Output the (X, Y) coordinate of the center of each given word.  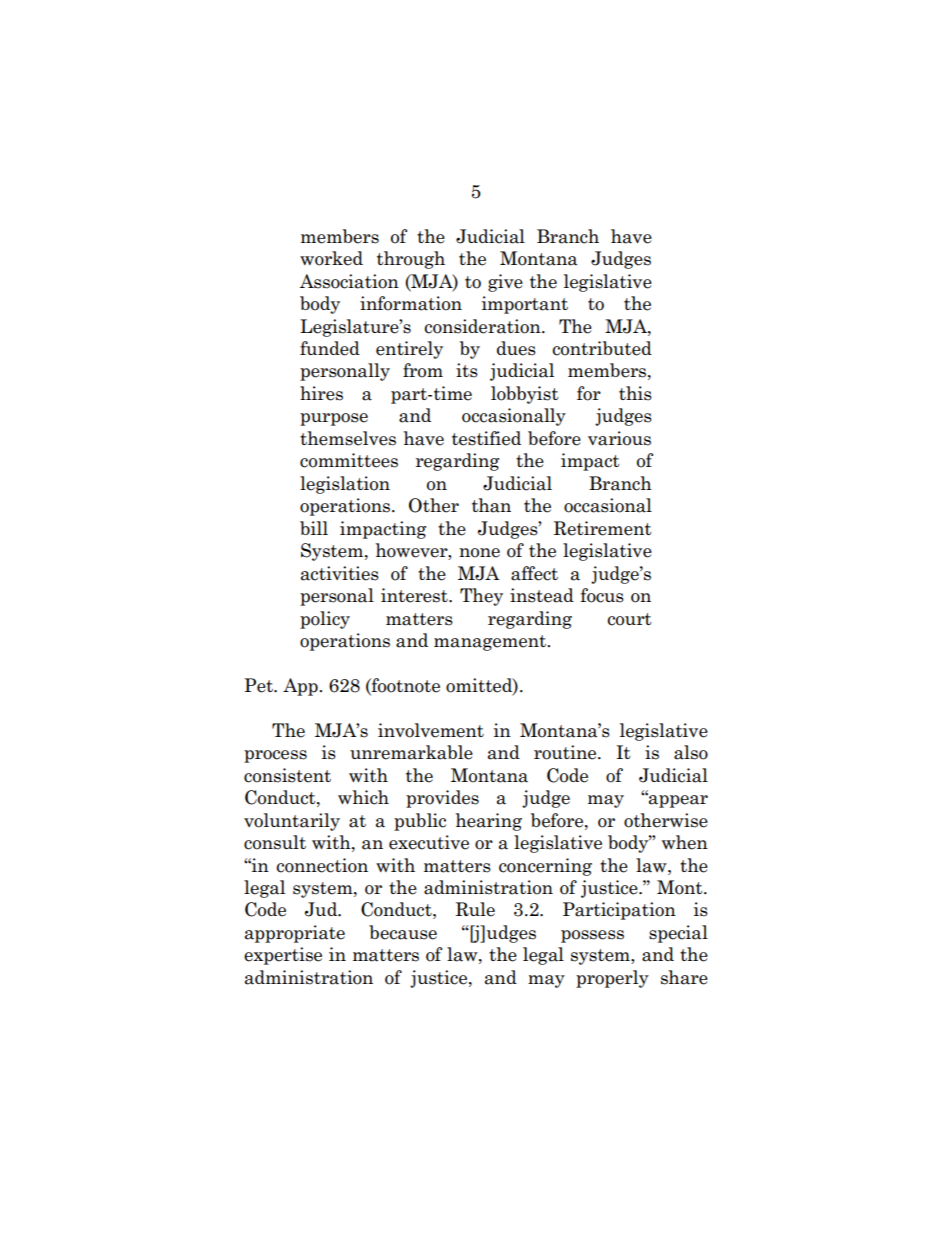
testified (486, 438)
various (619, 438)
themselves (348, 438)
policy (325, 620)
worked (331, 258)
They (481, 597)
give (505, 283)
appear (677, 800)
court (629, 619)
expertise (283, 956)
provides (442, 799)
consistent (287, 775)
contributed (602, 348)
